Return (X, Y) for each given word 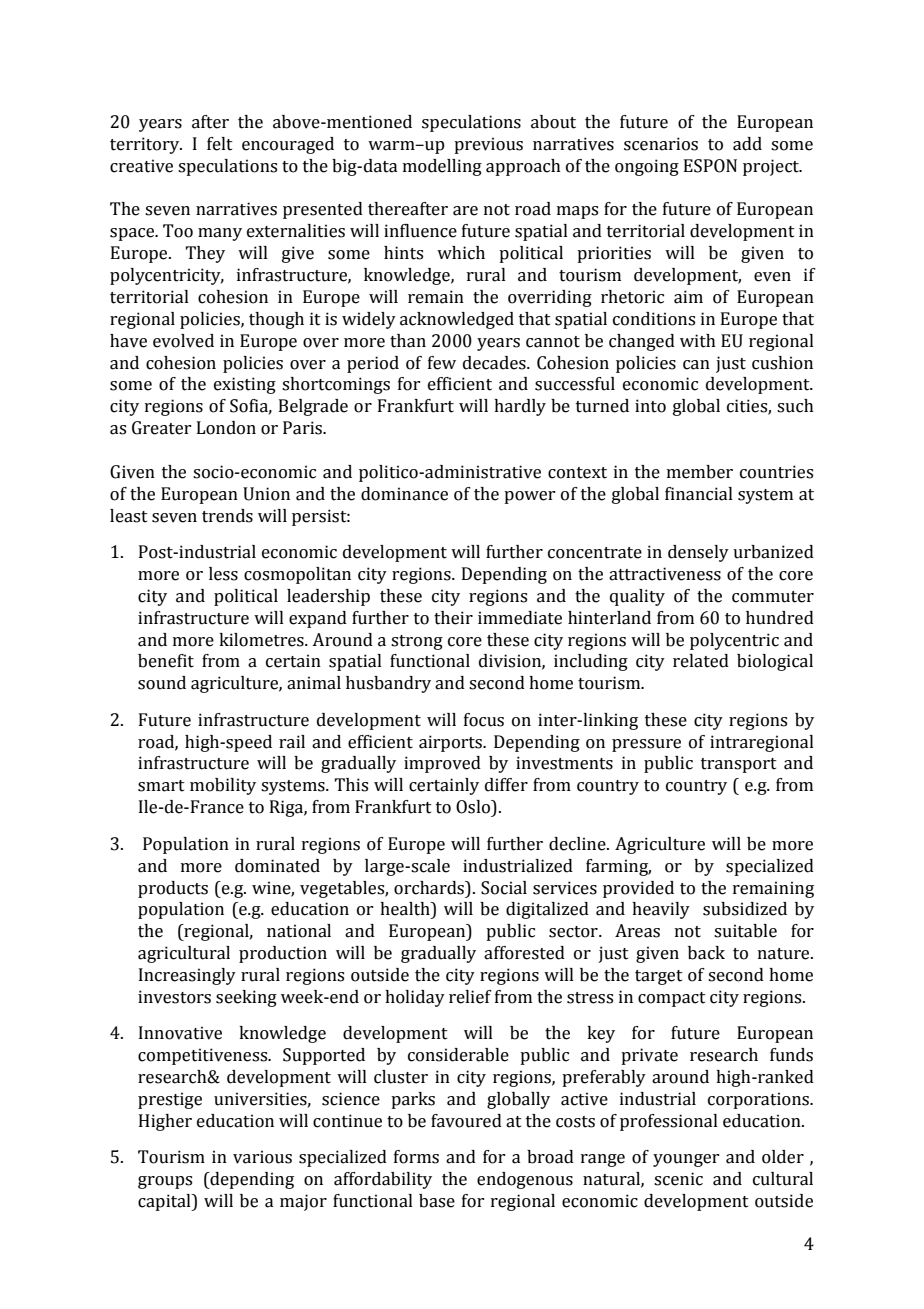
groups (165, 1182)
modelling (442, 167)
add (747, 144)
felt (220, 144)
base (437, 1201)
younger (686, 1160)
